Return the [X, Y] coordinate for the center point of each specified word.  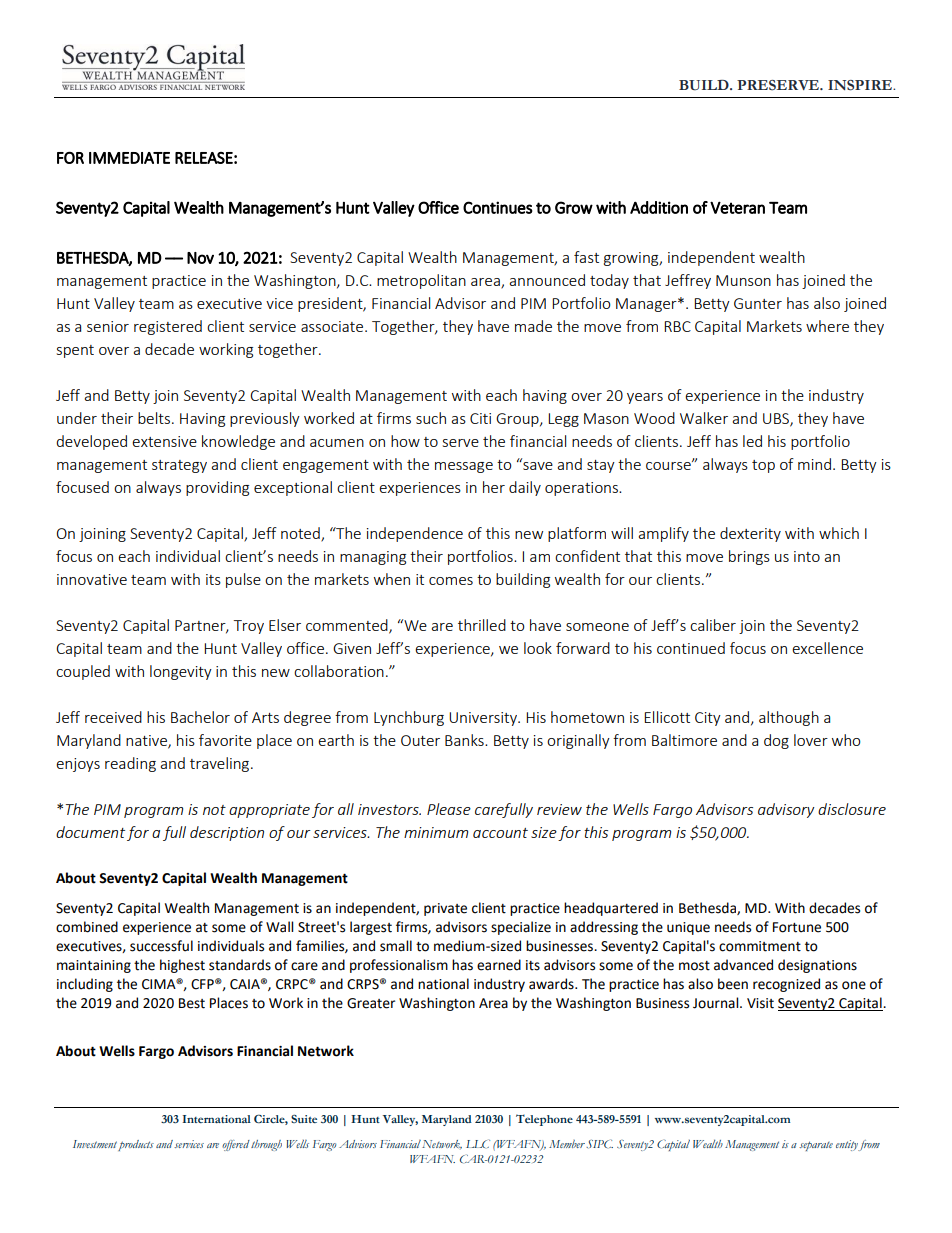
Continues [498, 207]
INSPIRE [861, 85]
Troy [249, 627]
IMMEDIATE [129, 158]
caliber [713, 625]
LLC [478, 1143]
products [136, 1145]
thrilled [482, 625]
